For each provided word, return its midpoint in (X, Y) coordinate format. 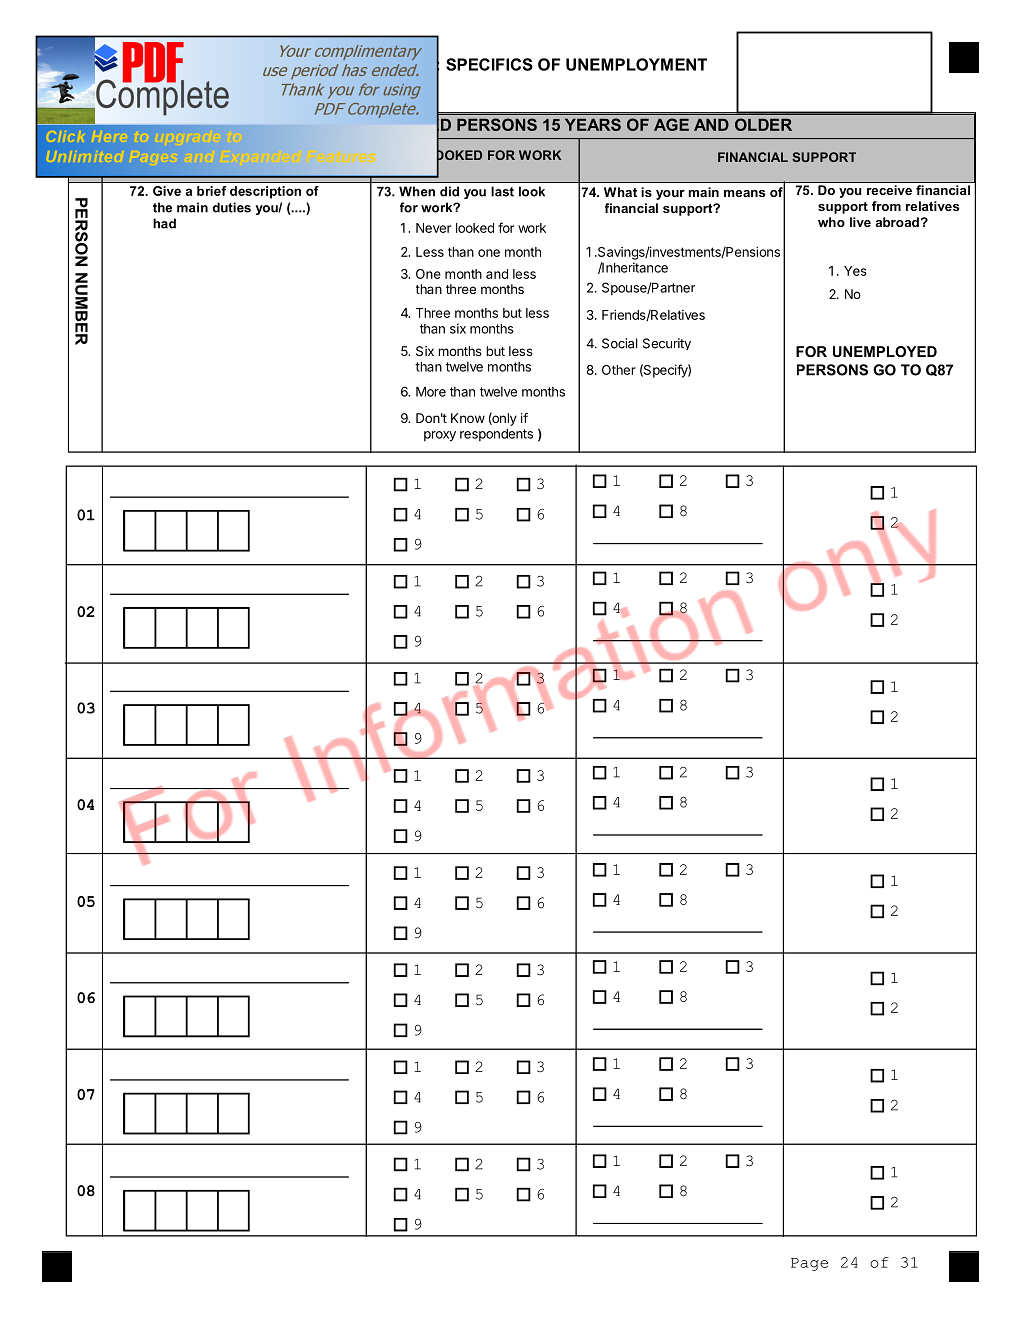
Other (619, 370)
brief (212, 191)
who (831, 222)
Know (468, 418)
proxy (440, 436)
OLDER (763, 124)
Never (433, 228)
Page (809, 1264)
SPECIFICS (489, 64)
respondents (496, 435)
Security (667, 344)
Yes (855, 271)
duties (232, 207)
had (164, 223)
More (431, 391)
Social (620, 343)
